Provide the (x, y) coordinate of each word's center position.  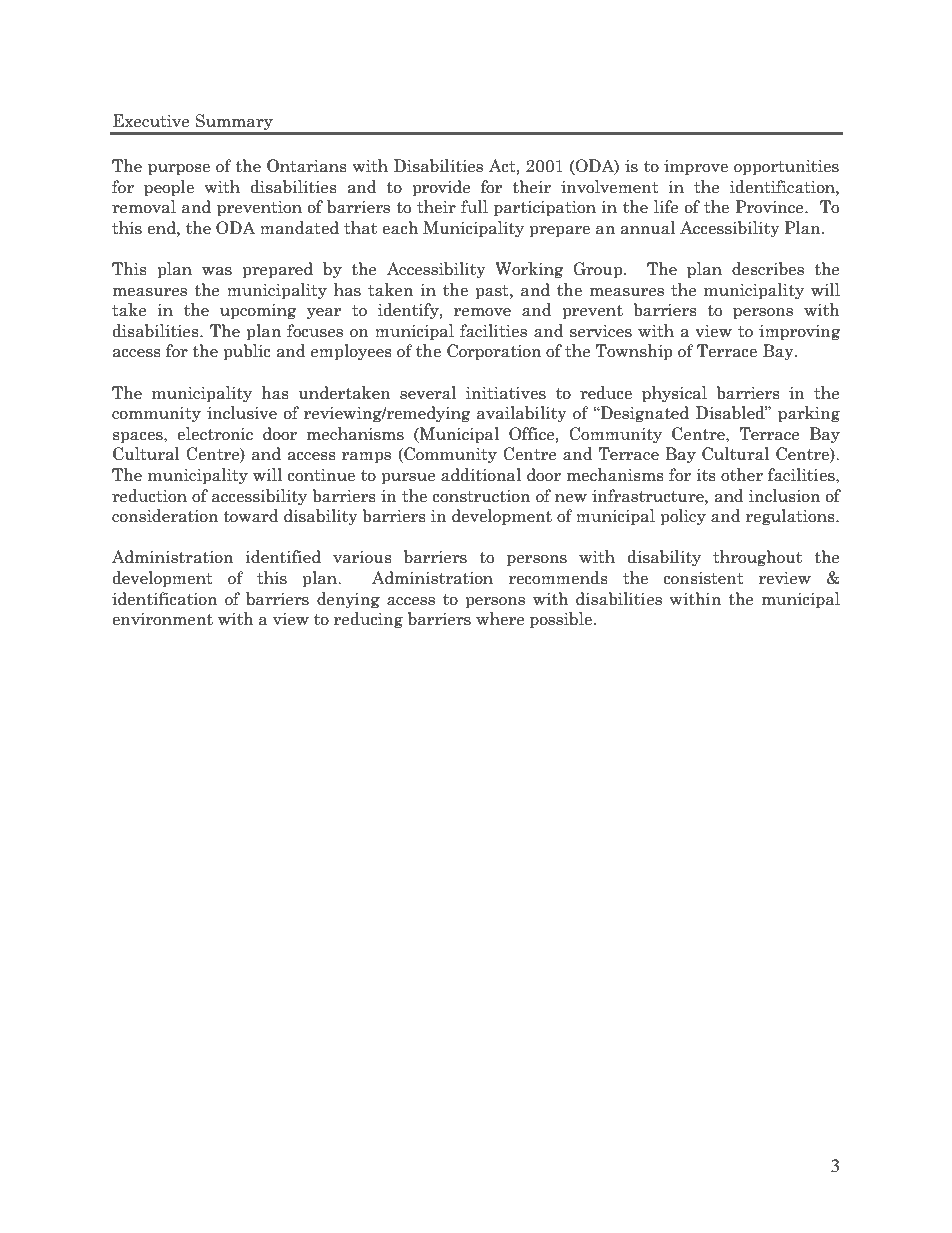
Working (529, 270)
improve (696, 168)
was (217, 271)
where (500, 619)
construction (481, 496)
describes (768, 269)
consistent (703, 578)
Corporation (494, 352)
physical (674, 394)
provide (441, 188)
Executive (151, 121)
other (742, 475)
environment (162, 619)
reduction (149, 496)
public (247, 352)
